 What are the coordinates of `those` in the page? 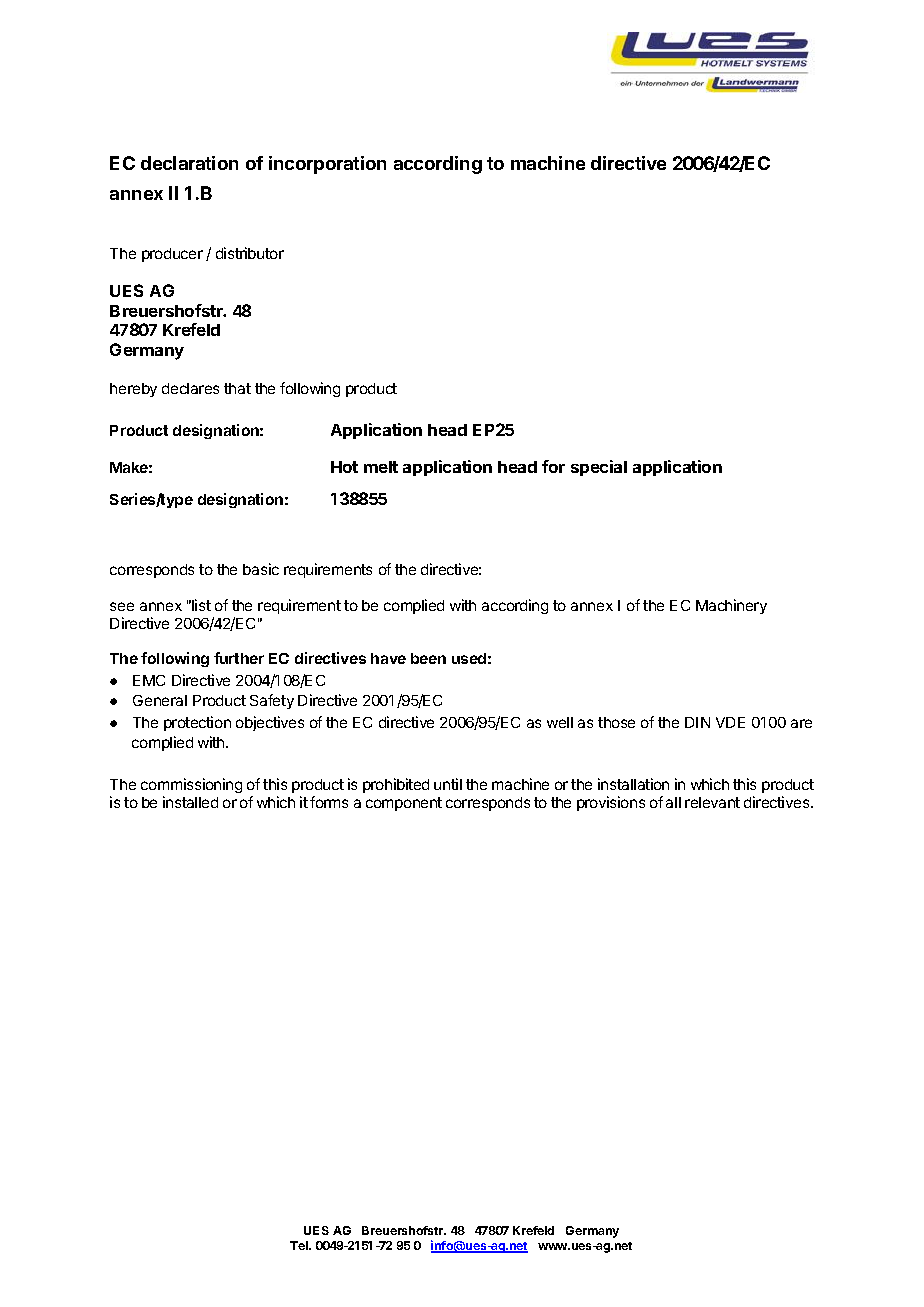 It's located at (616, 722).
